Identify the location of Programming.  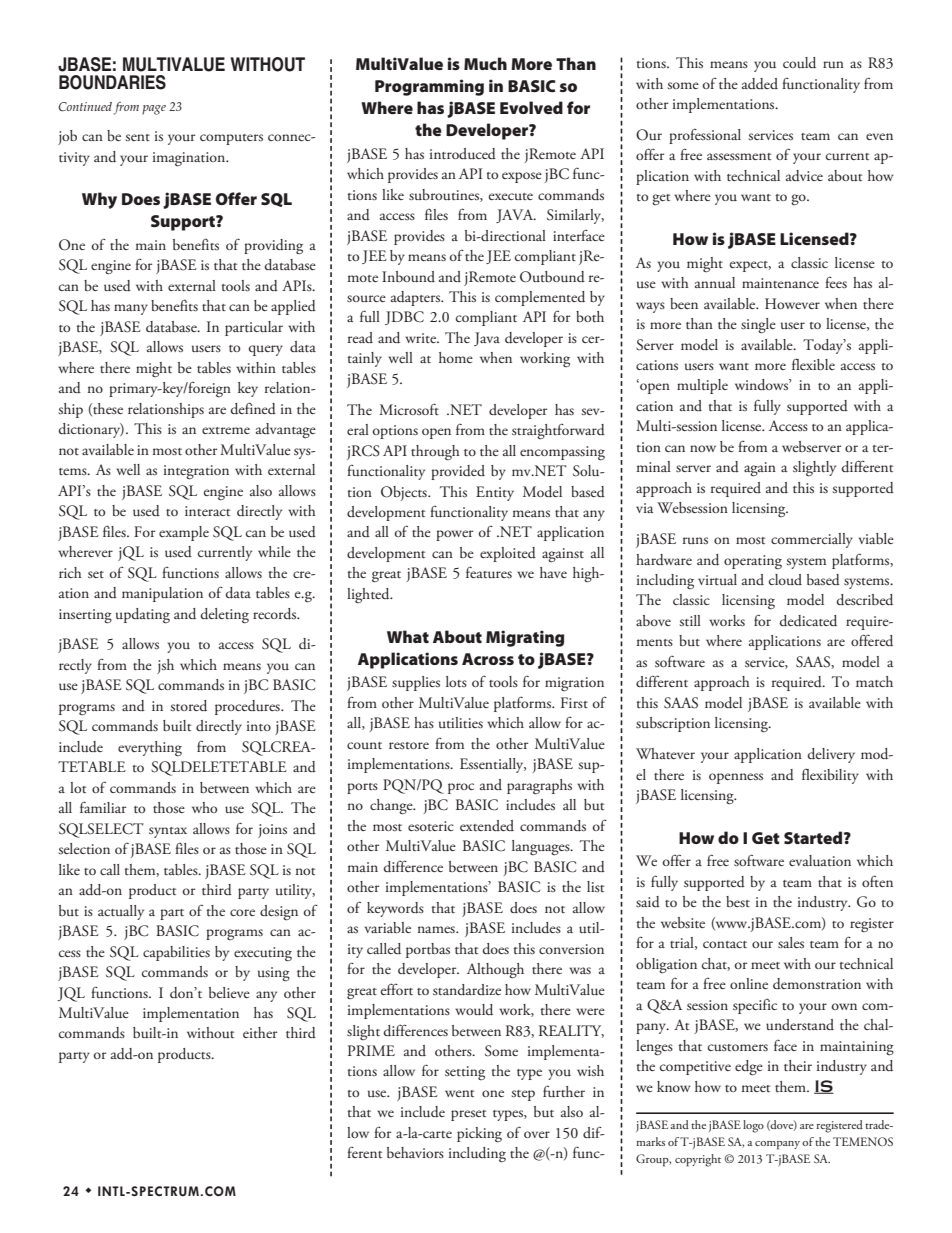
(429, 87).
